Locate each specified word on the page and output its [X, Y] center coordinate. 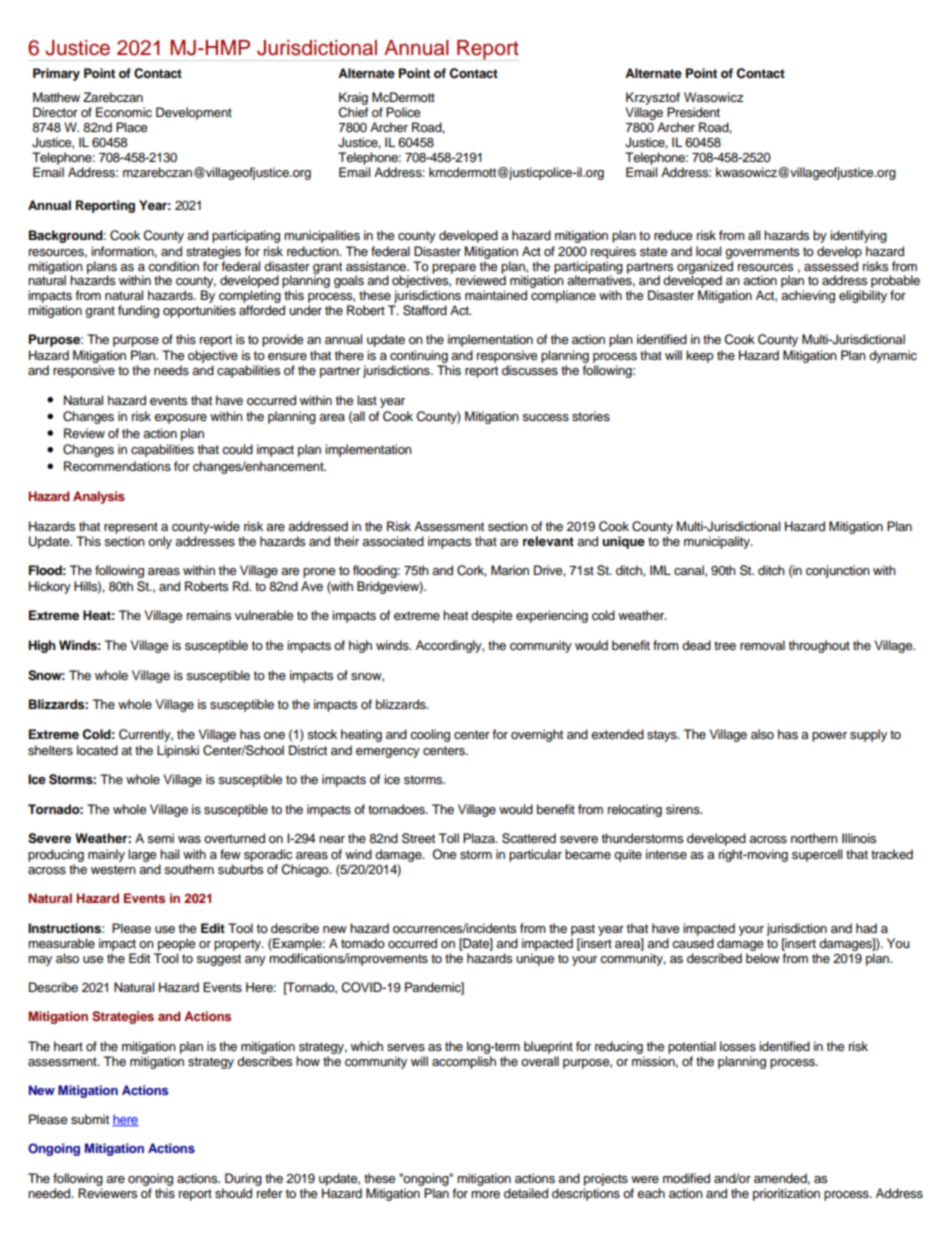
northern [814, 838]
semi [160, 838]
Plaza [480, 838]
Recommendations [117, 466]
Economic [124, 112]
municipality [718, 542]
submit [90, 1119]
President [693, 112]
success [545, 418]
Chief [353, 112]
